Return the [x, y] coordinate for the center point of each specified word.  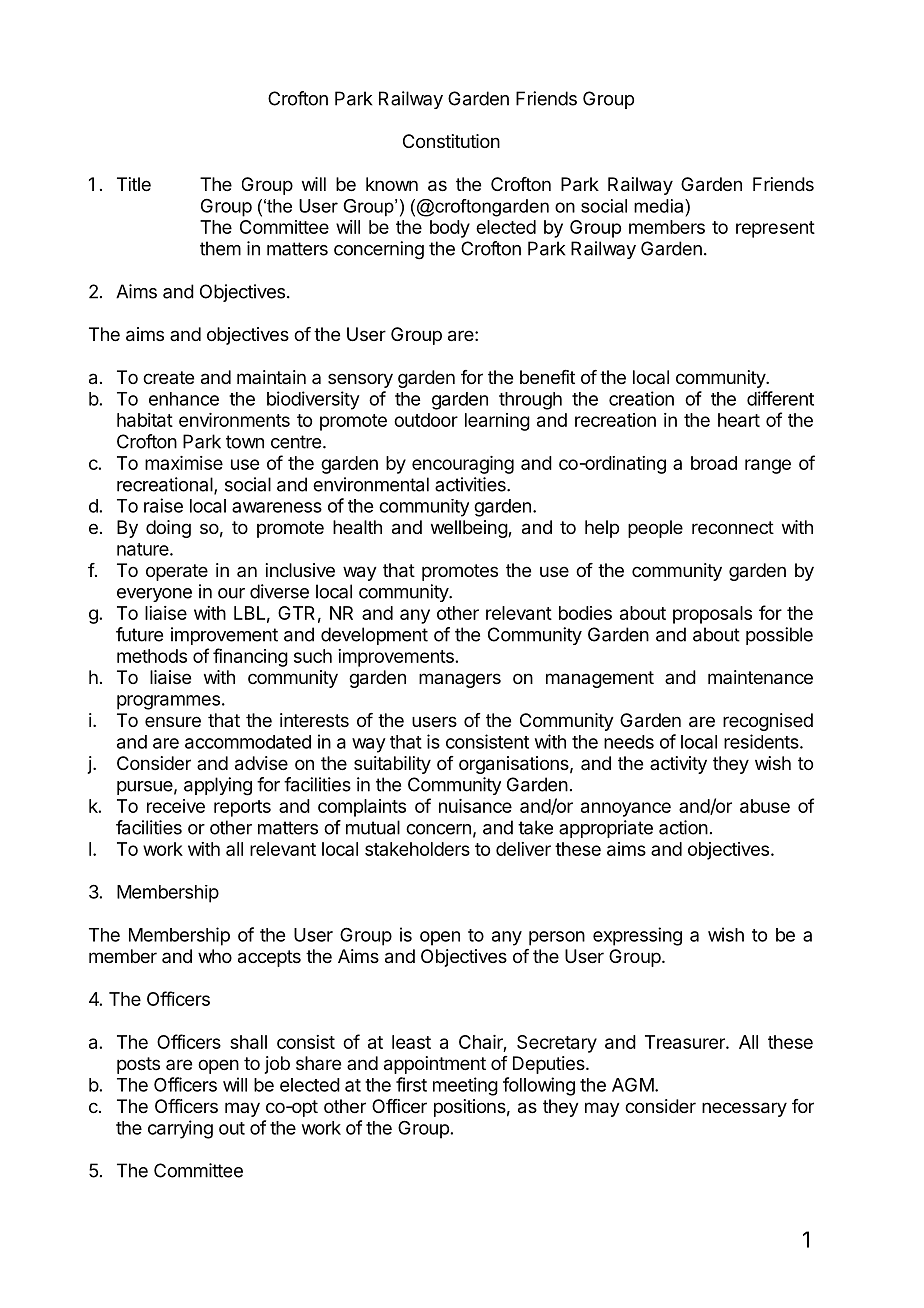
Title [134, 184]
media [660, 206]
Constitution [451, 141]
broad [714, 463]
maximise [184, 463]
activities [471, 484]
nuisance [475, 806]
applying [218, 786]
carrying [180, 1129]
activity [678, 765]
